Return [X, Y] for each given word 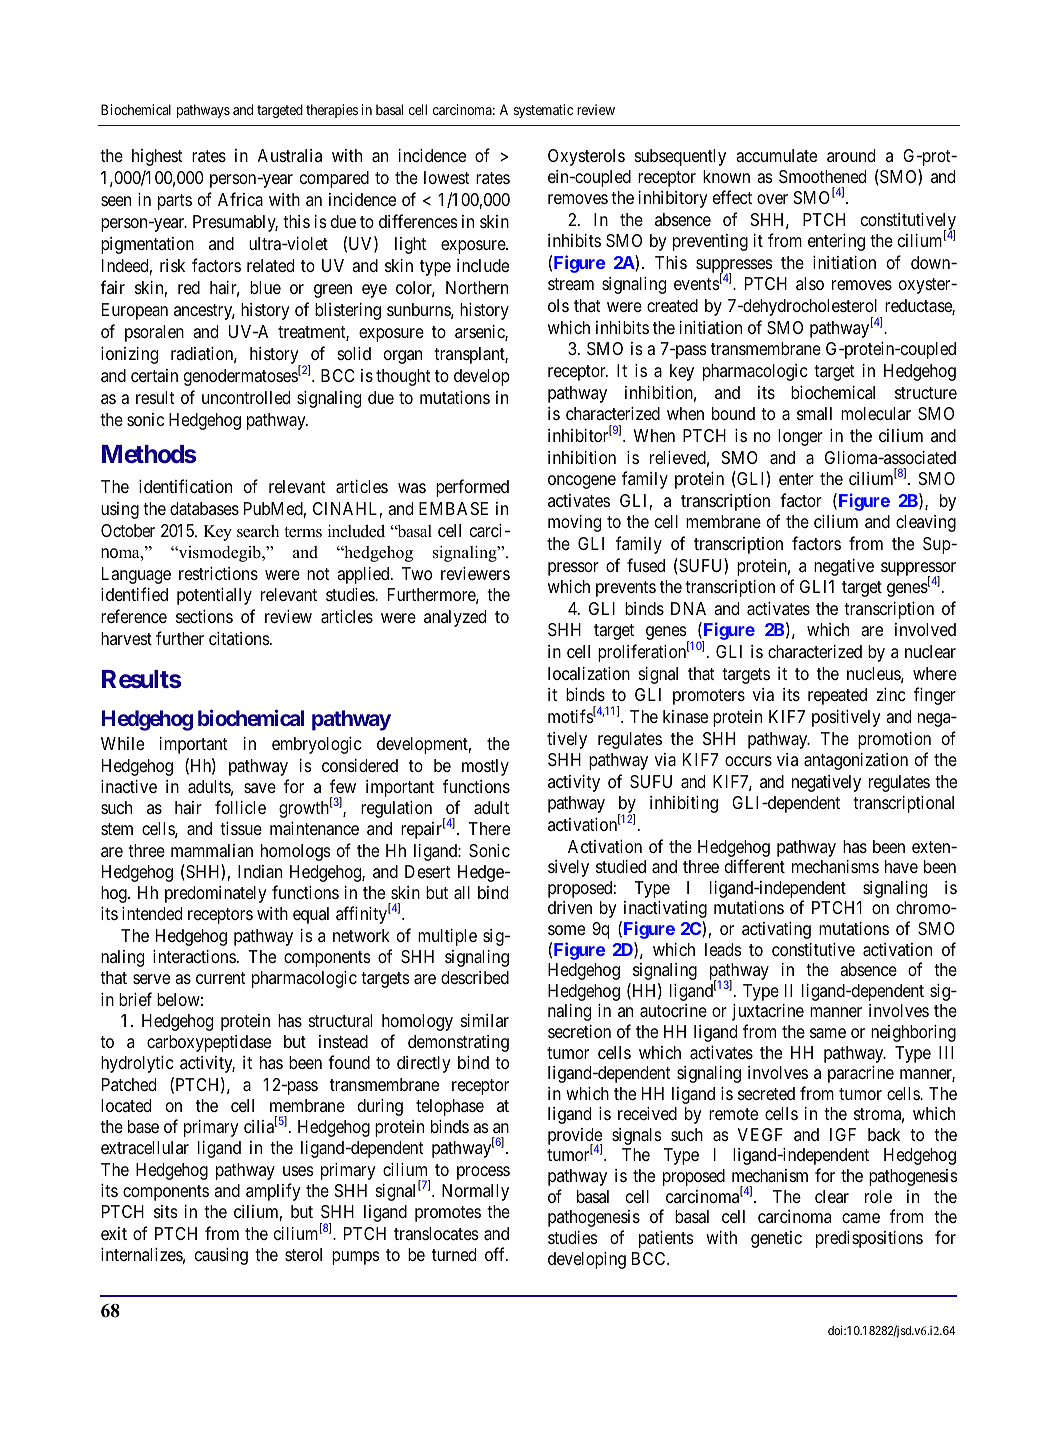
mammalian [212, 851]
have [901, 866]
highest [157, 157]
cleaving [926, 523]
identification [185, 486]
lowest [447, 177]
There [489, 828]
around [851, 155]
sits [166, 1211]
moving [574, 523]
